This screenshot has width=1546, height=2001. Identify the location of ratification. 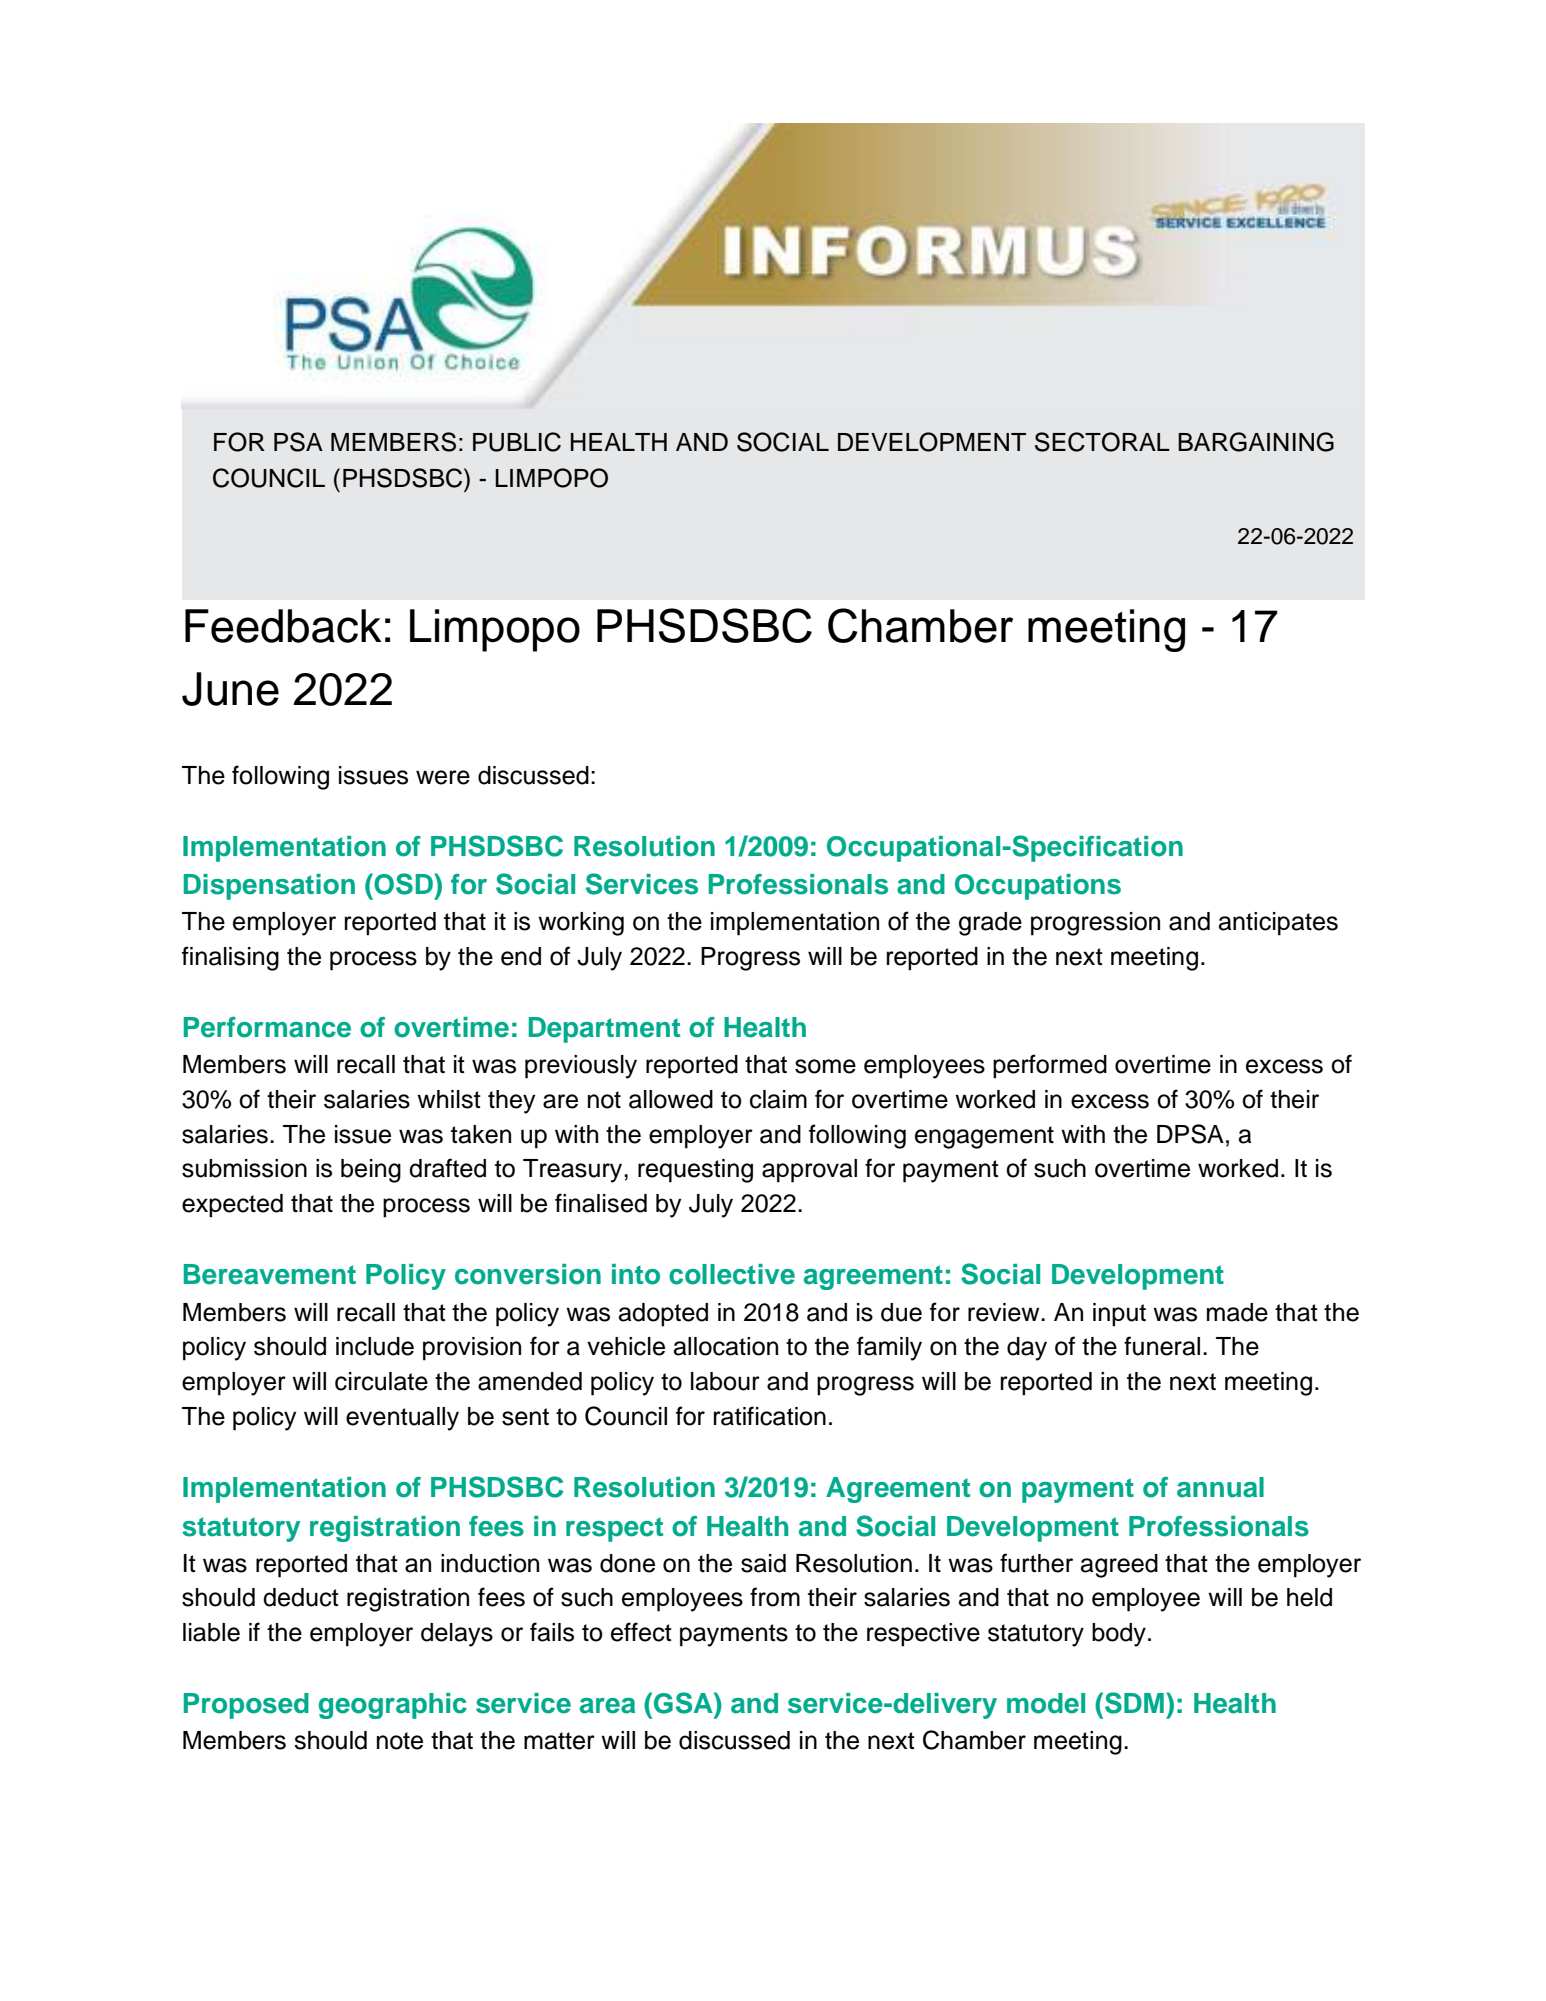
(770, 1416).
